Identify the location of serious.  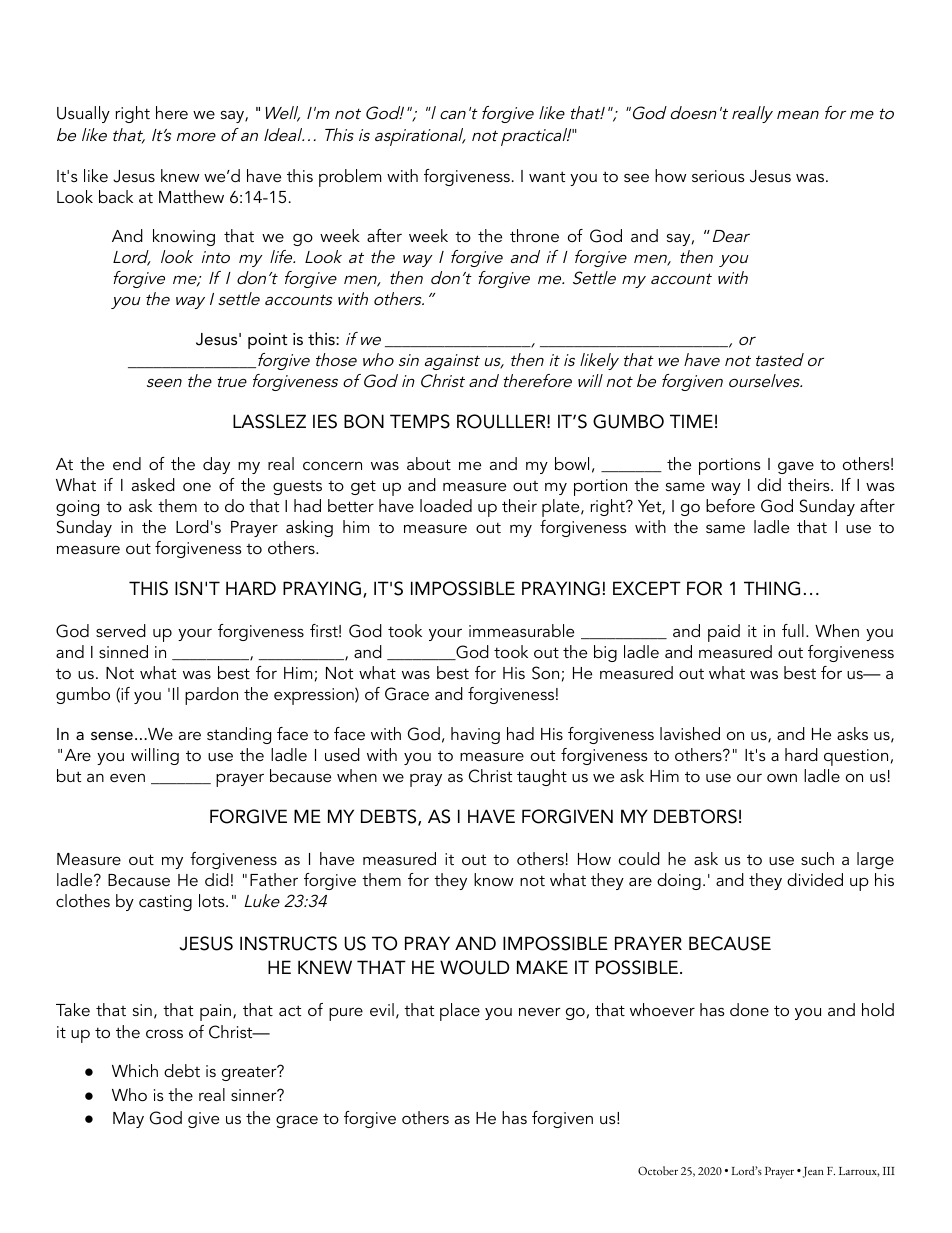
(718, 176).
